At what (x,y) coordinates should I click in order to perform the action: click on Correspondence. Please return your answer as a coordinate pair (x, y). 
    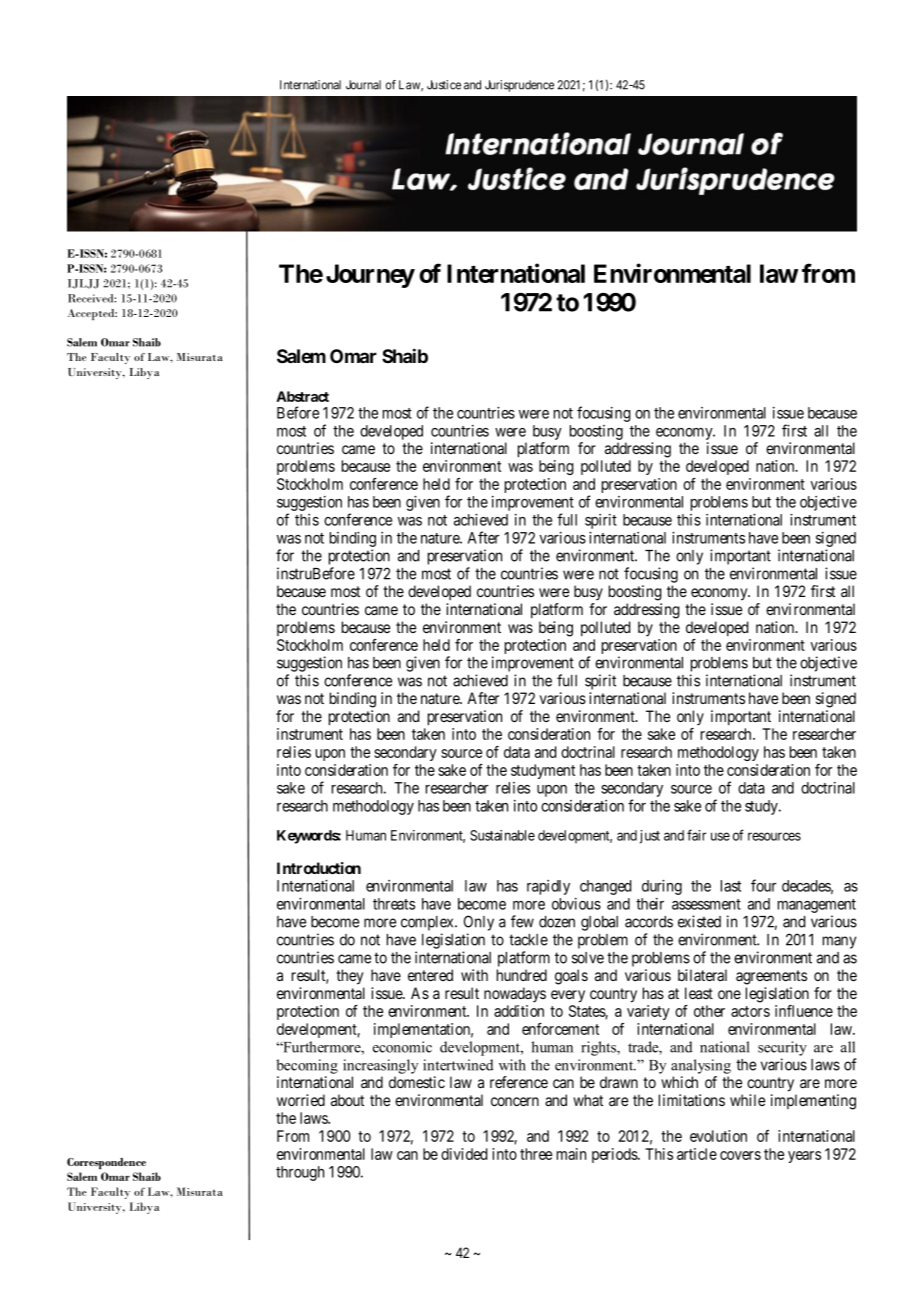
    Looking at the image, I should click on (106, 1163).
